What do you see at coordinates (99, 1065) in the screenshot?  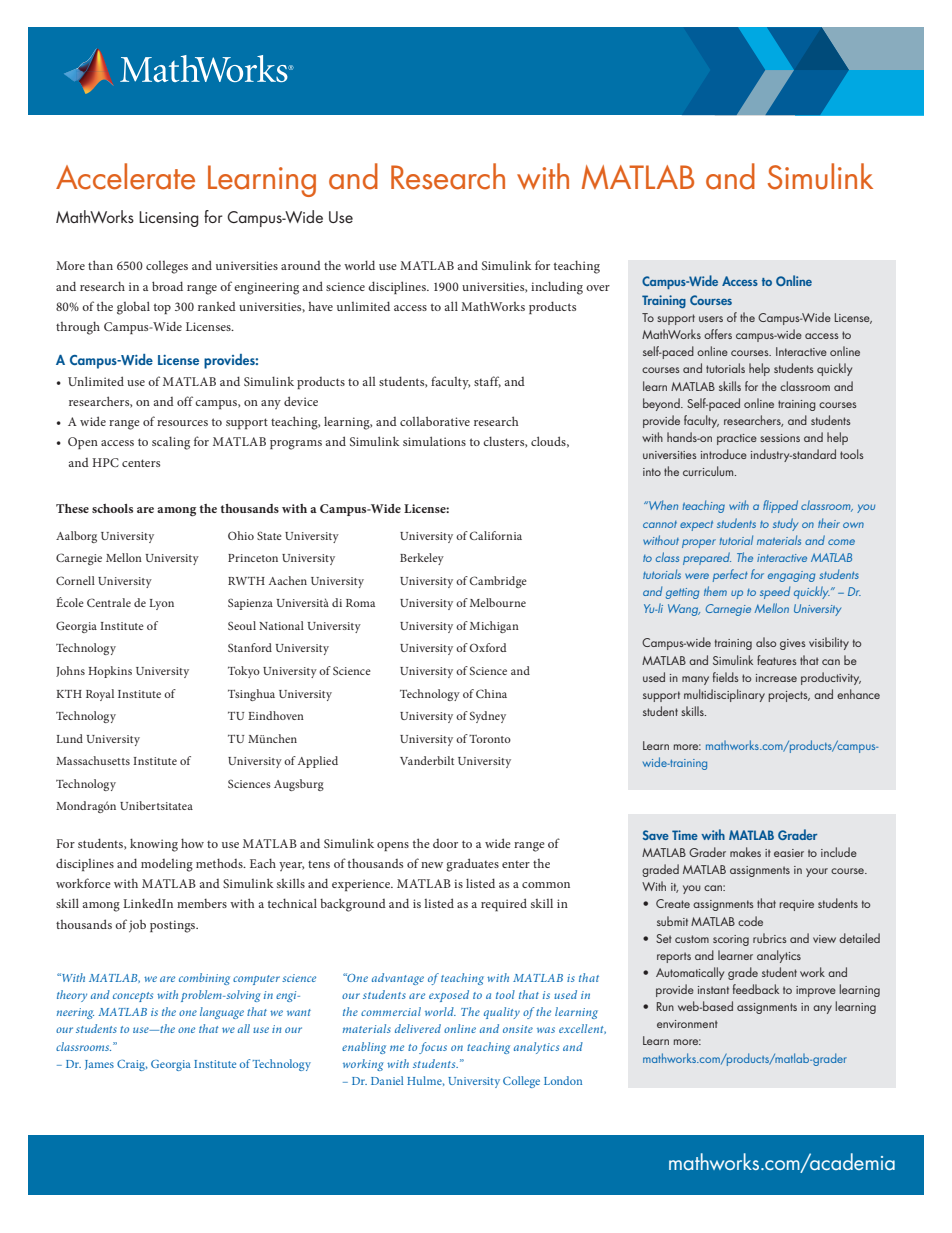 I see `James` at bounding box center [99, 1065].
